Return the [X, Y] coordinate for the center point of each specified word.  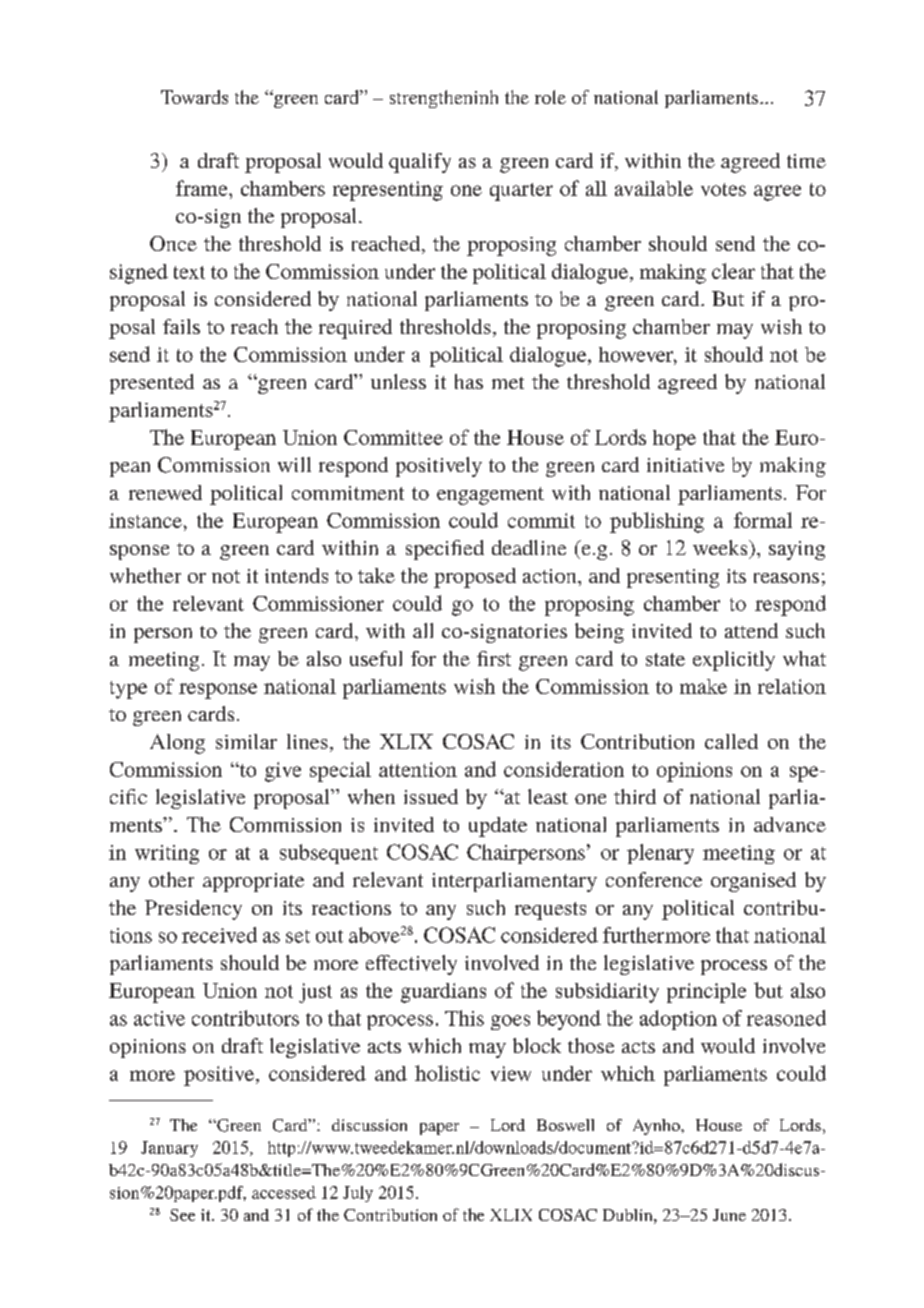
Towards [194, 97]
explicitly [734, 661]
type [128, 690]
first [494, 658]
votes [723, 189]
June [729, 1215]
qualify [420, 163]
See [182, 1215]
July [358, 1194]
